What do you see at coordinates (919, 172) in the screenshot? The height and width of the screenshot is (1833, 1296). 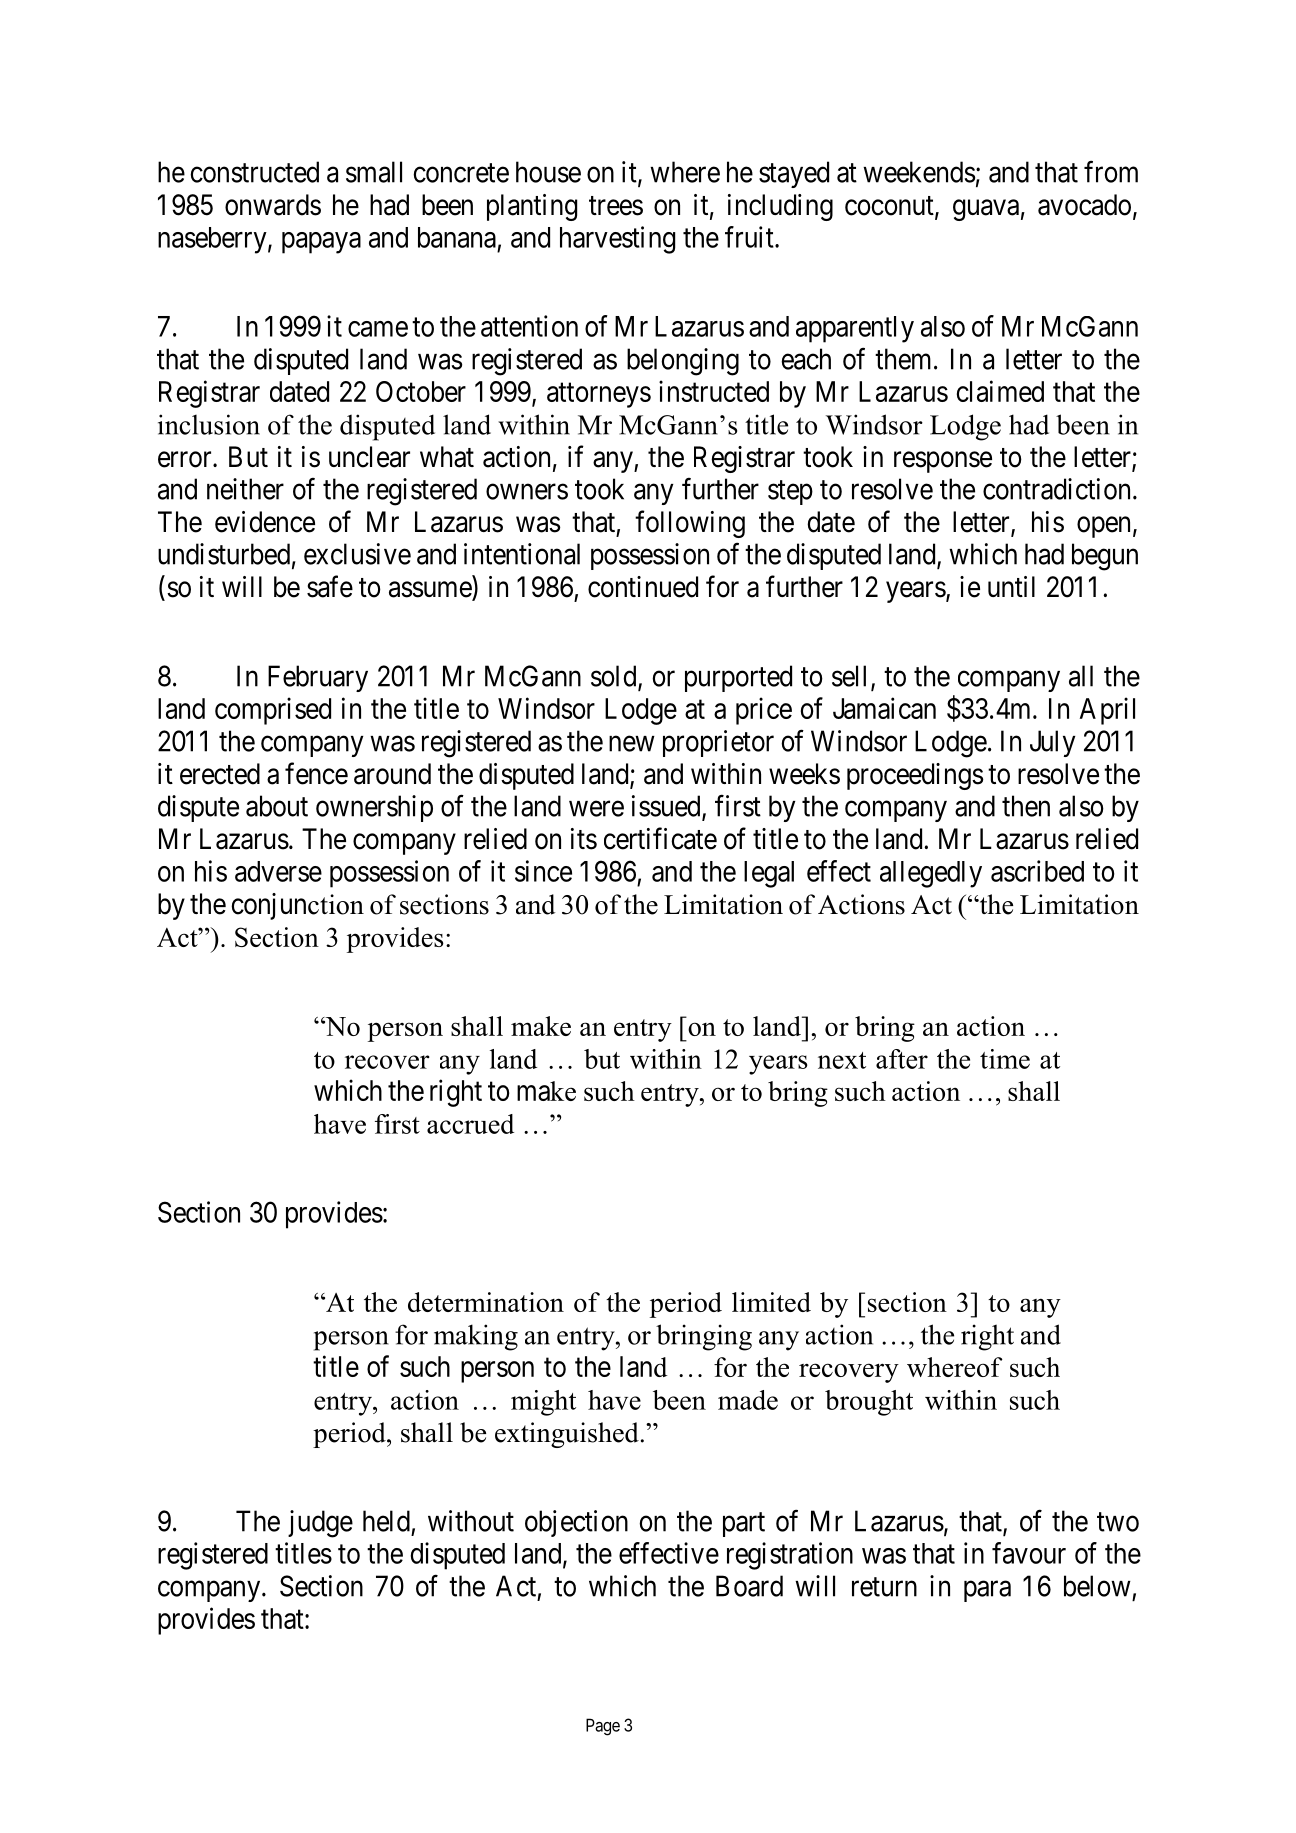 I see `weekends` at bounding box center [919, 172].
